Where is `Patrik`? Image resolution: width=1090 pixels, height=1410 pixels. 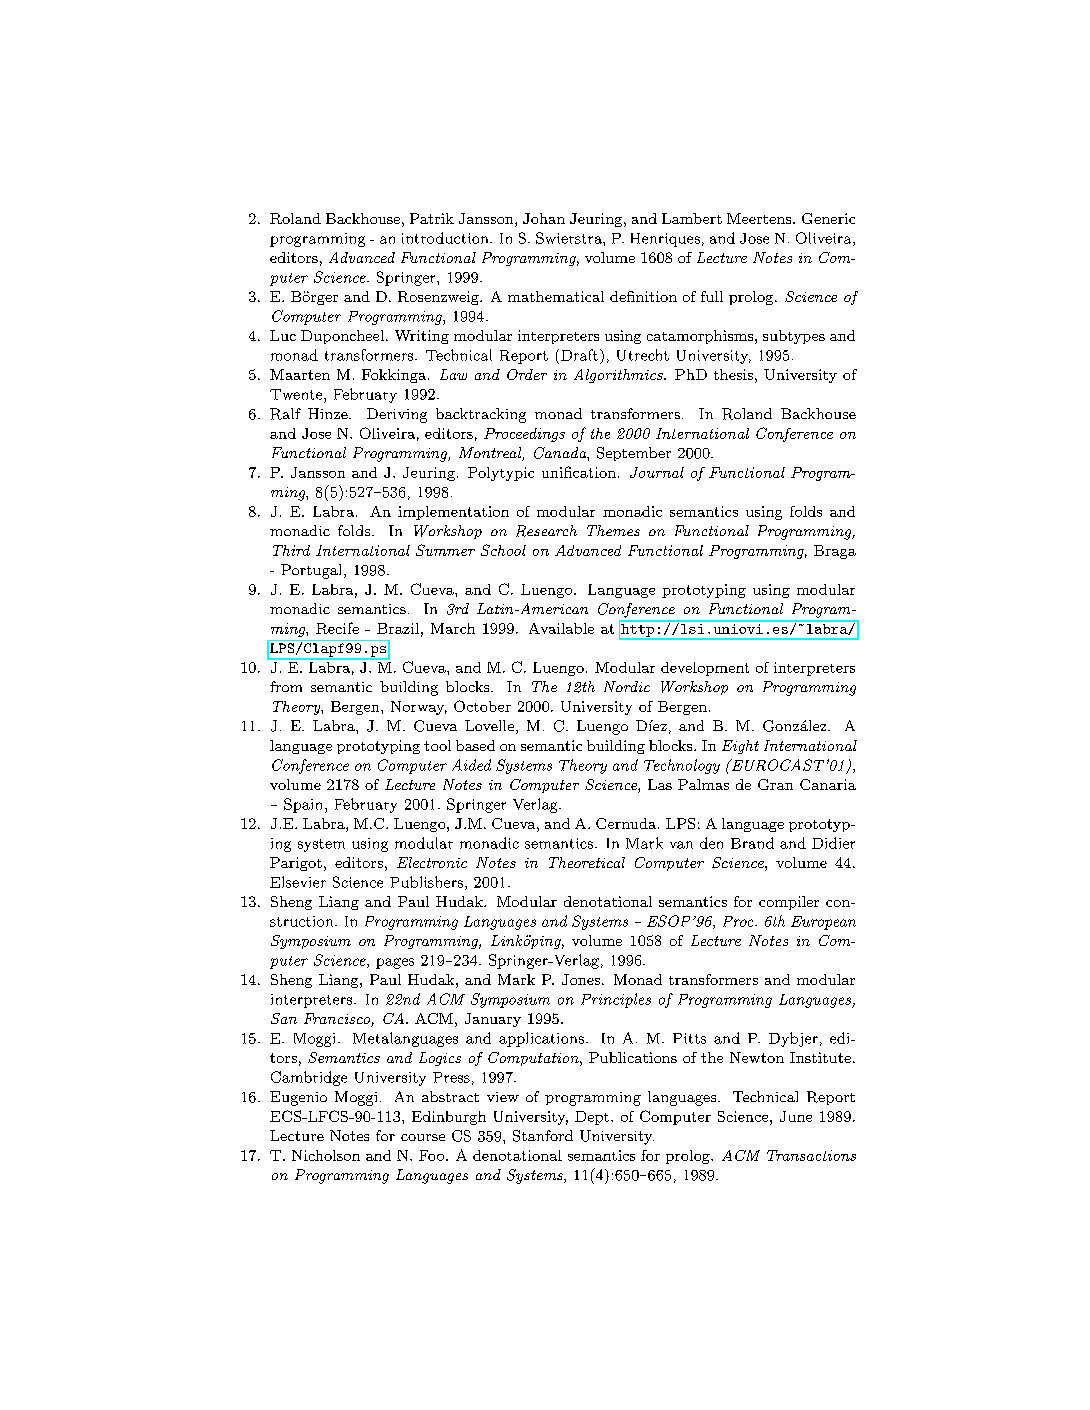 Patrik is located at coordinates (432, 218).
